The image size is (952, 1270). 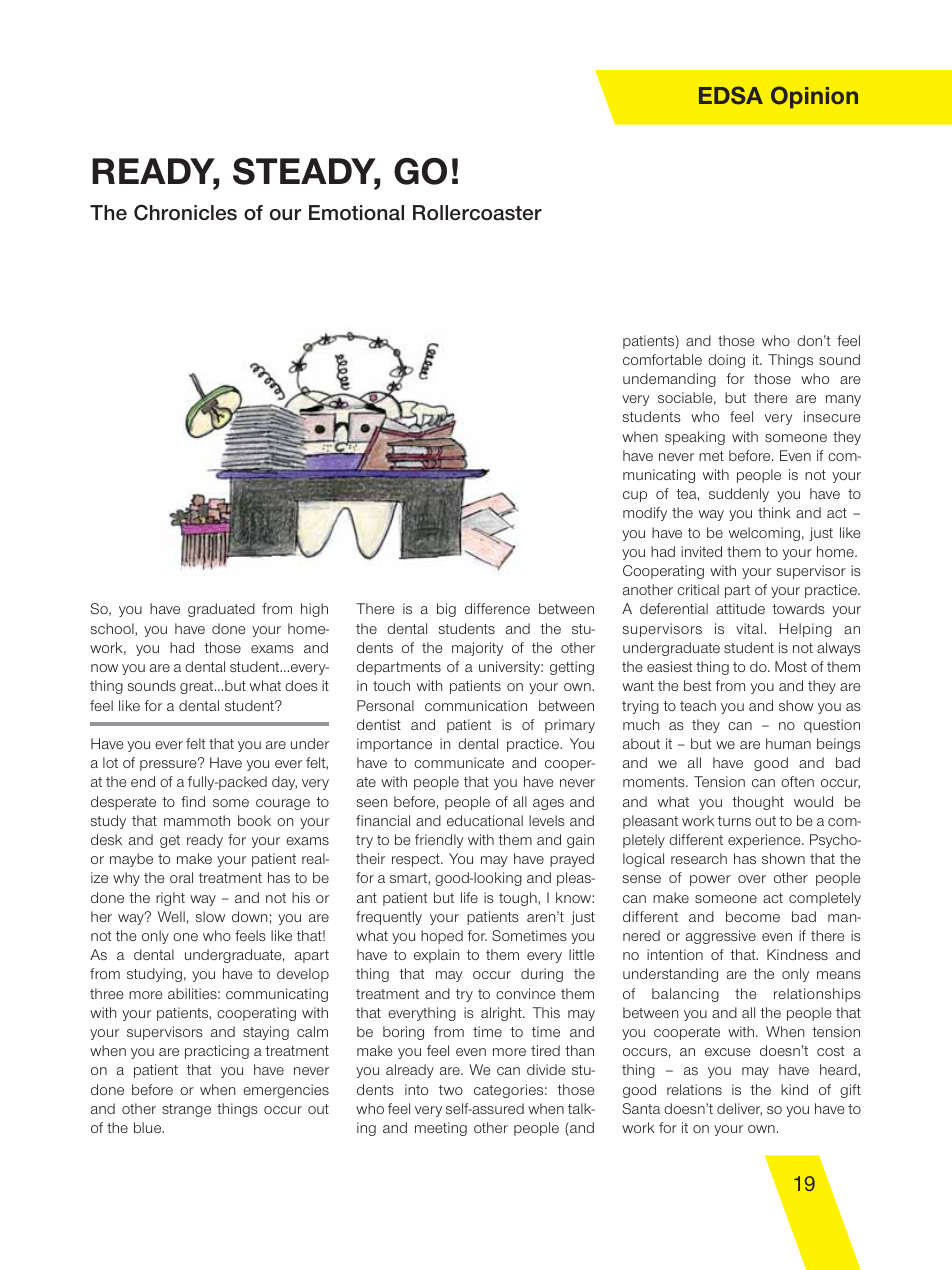 What do you see at coordinates (221, 610) in the screenshot?
I see `graduated` at bounding box center [221, 610].
